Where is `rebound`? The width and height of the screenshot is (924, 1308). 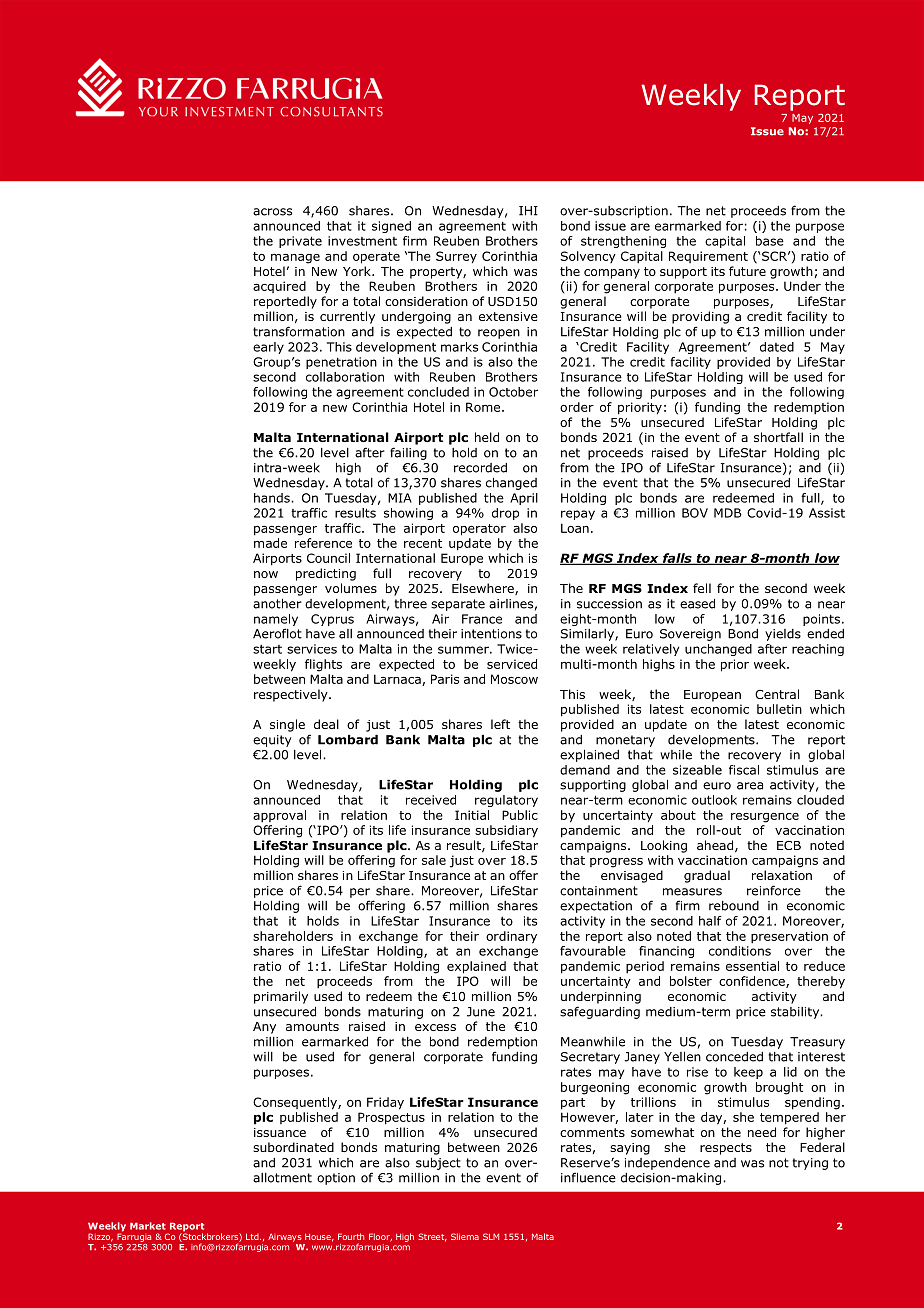 rebound is located at coordinates (734, 906).
